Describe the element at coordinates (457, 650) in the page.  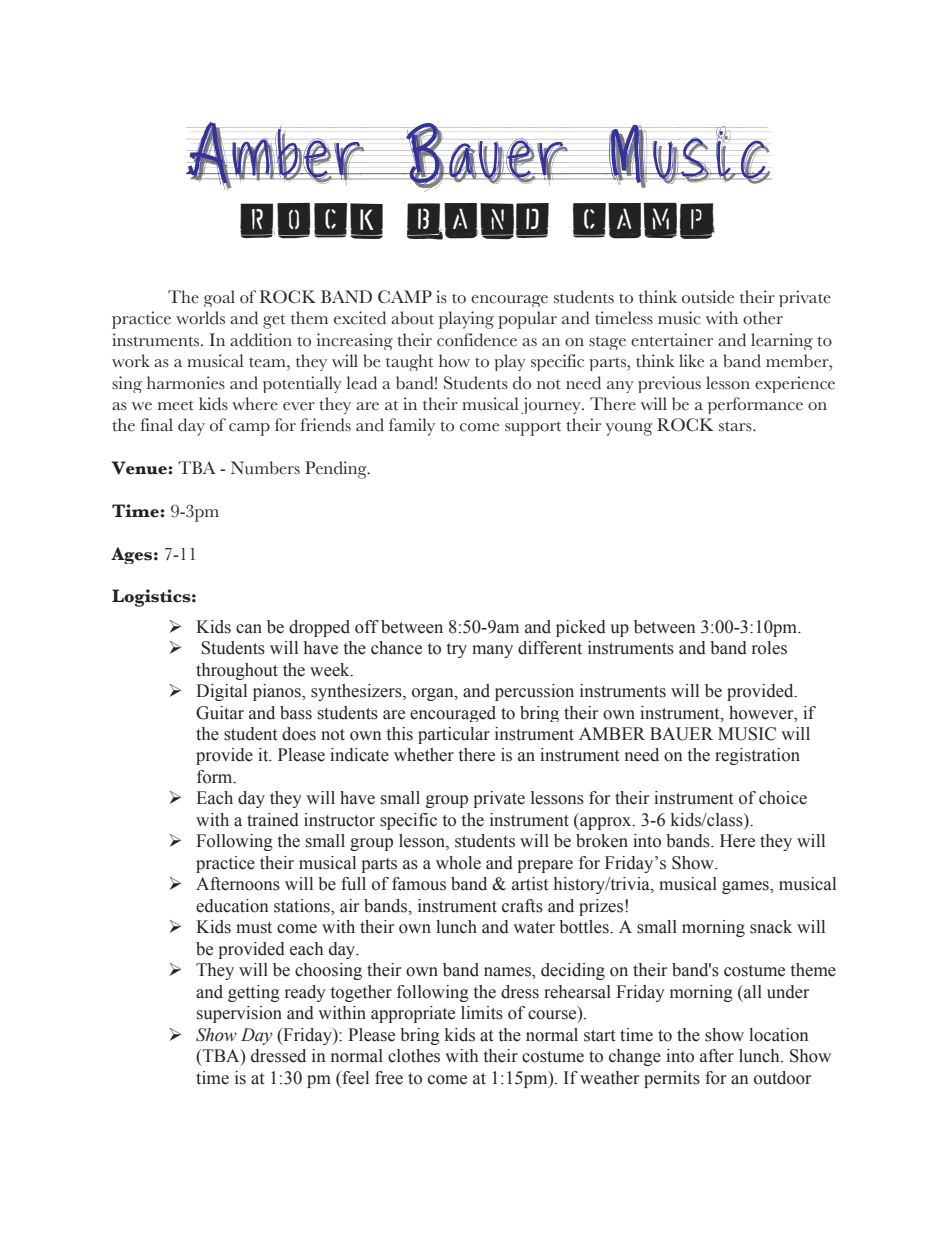
I see `try` at that location.
